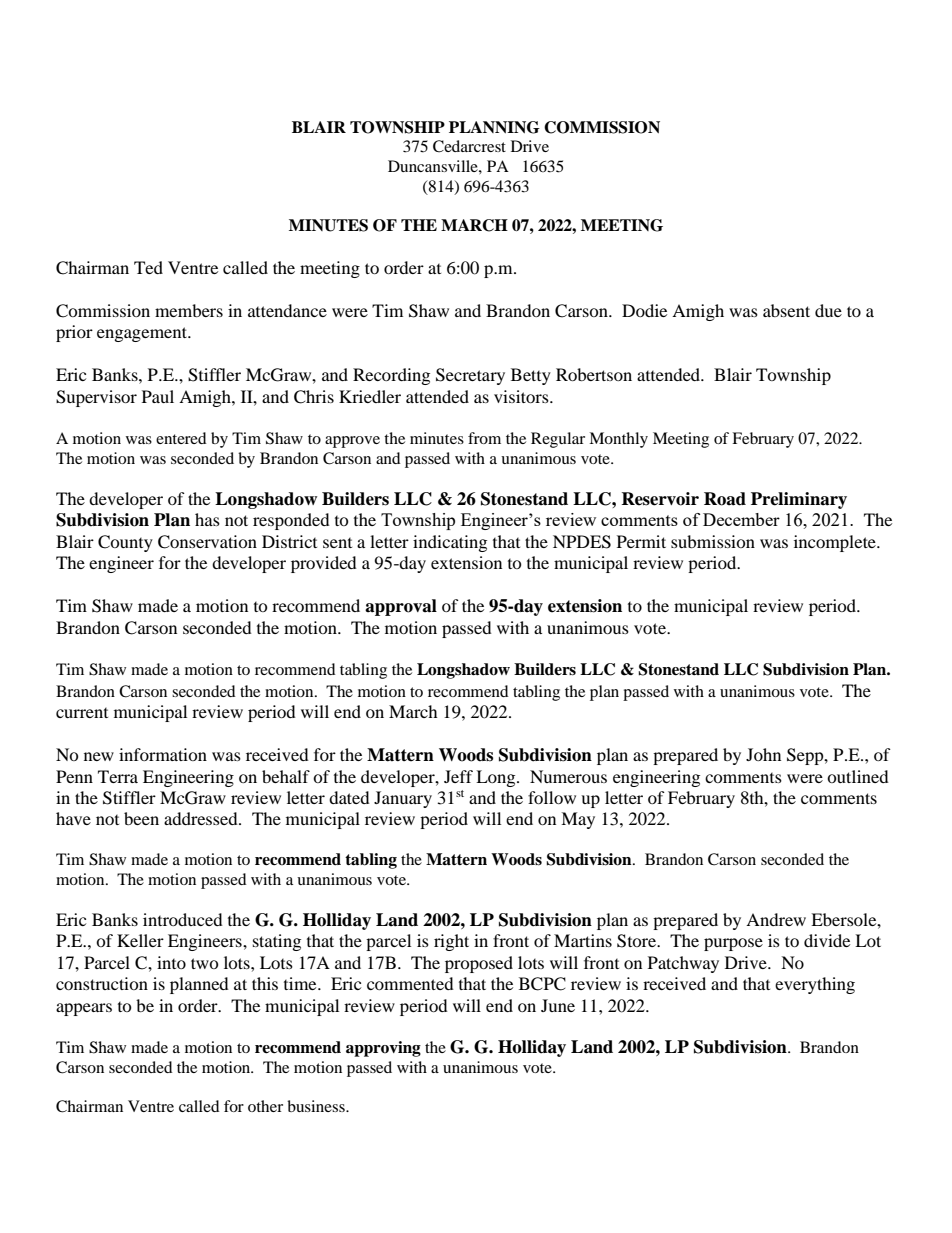 The image size is (952, 1233). What do you see at coordinates (125, 543) in the image?
I see `County` at bounding box center [125, 543].
